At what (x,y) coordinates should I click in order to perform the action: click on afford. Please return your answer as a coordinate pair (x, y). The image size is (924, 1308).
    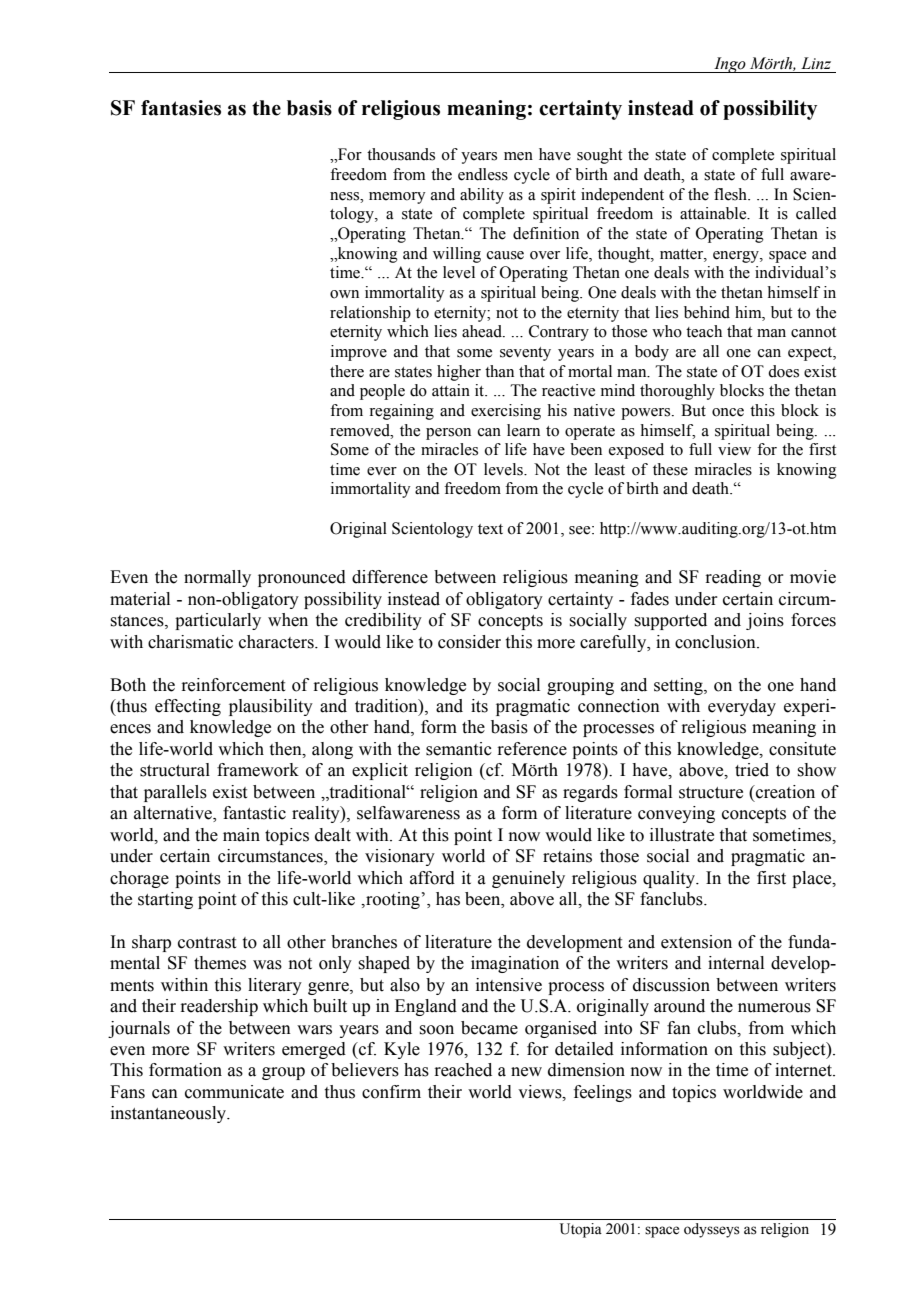
    Looking at the image, I should click on (432, 878).
